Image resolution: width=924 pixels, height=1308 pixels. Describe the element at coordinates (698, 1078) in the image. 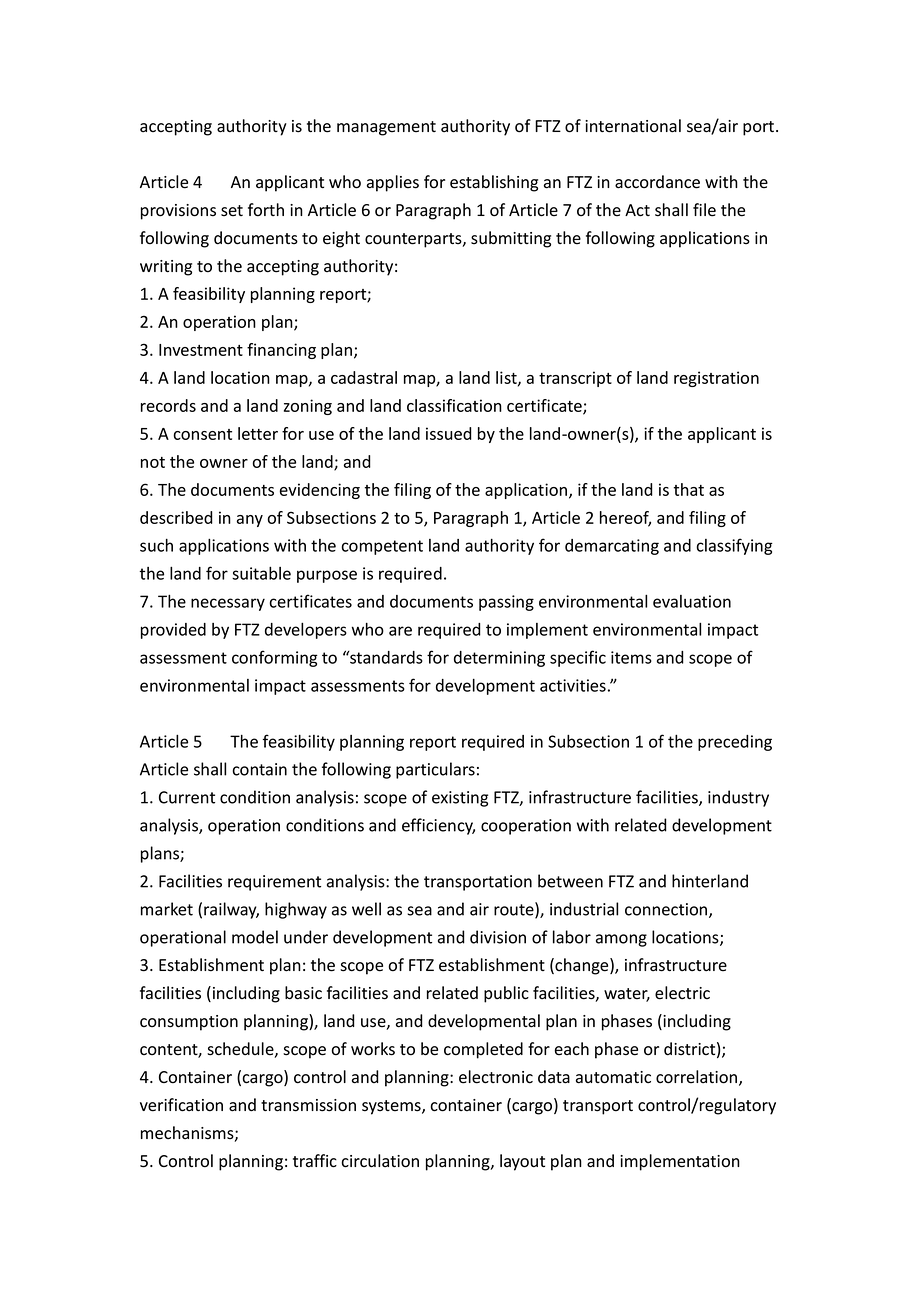

I see `correlation` at that location.
